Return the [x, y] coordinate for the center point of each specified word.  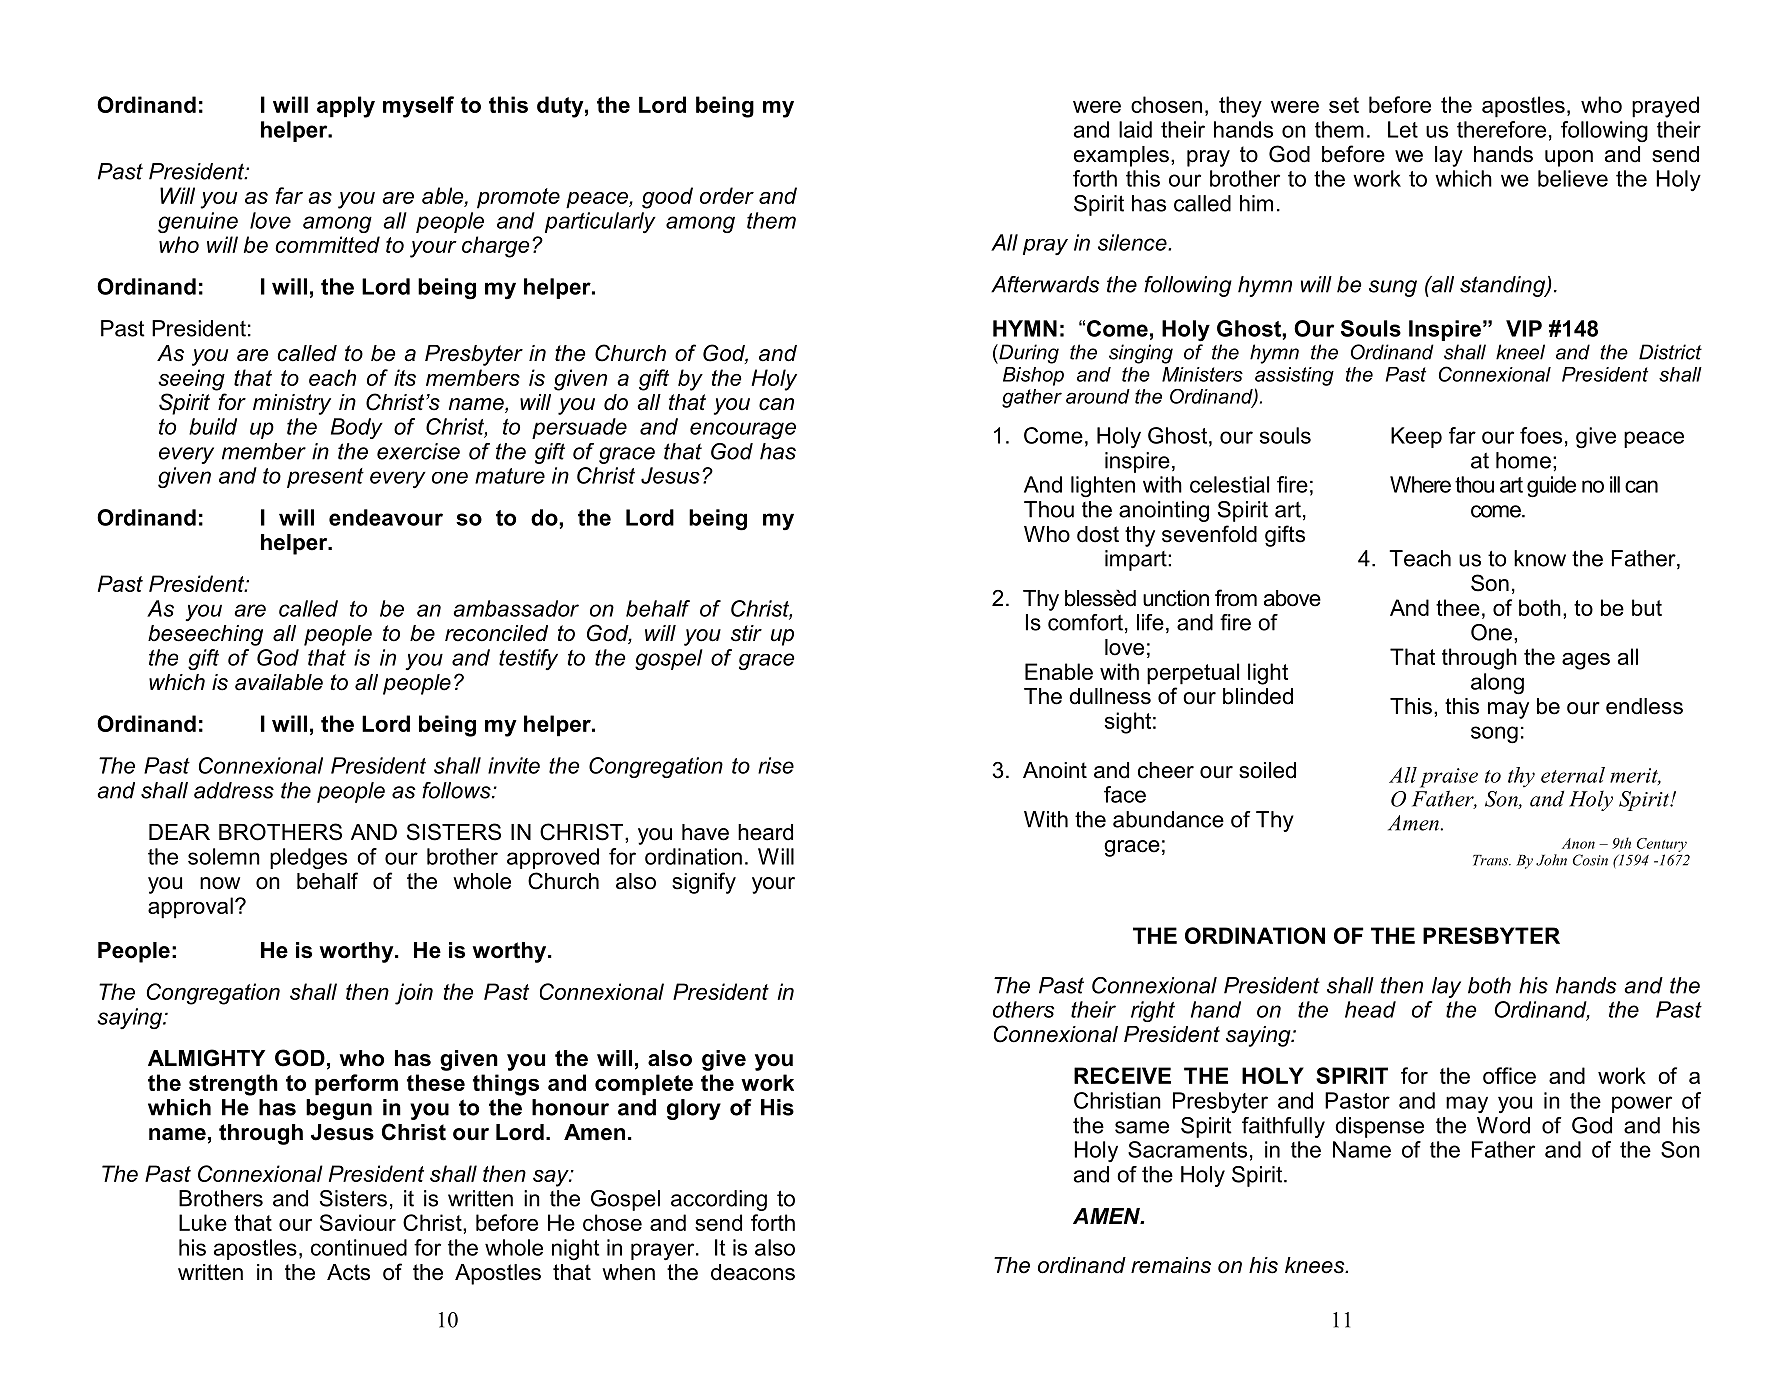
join [414, 994]
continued [359, 1247]
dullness [1110, 696]
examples [1121, 156]
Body [357, 428]
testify [528, 659]
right [1153, 1011]
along [1497, 684]
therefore [1501, 129]
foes [1541, 435]
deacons [753, 1272]
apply [346, 107]
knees [1316, 1265]
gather [1032, 398]
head [1370, 1009]
